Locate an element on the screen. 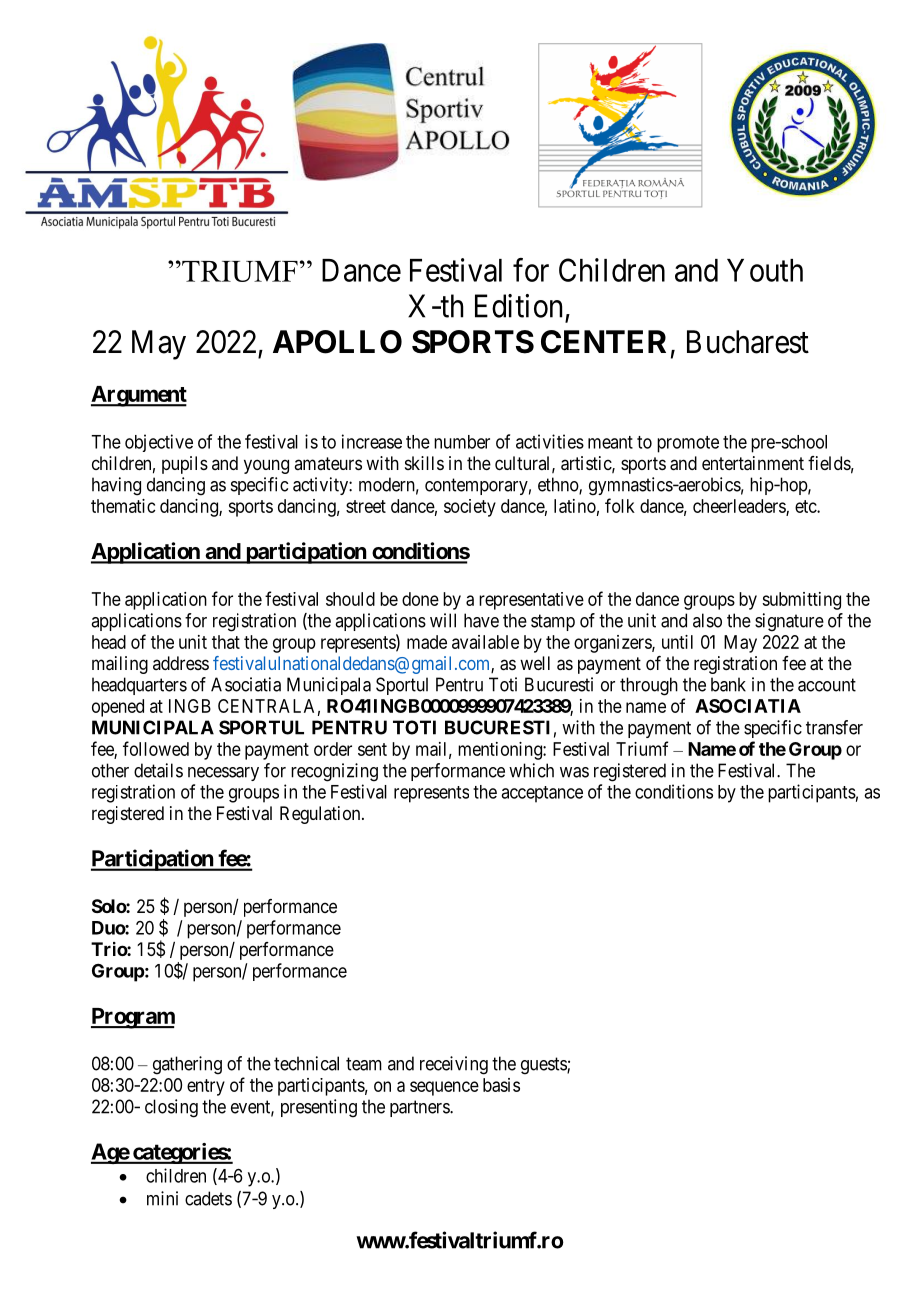 The image size is (924, 1308). was is located at coordinates (574, 772).
